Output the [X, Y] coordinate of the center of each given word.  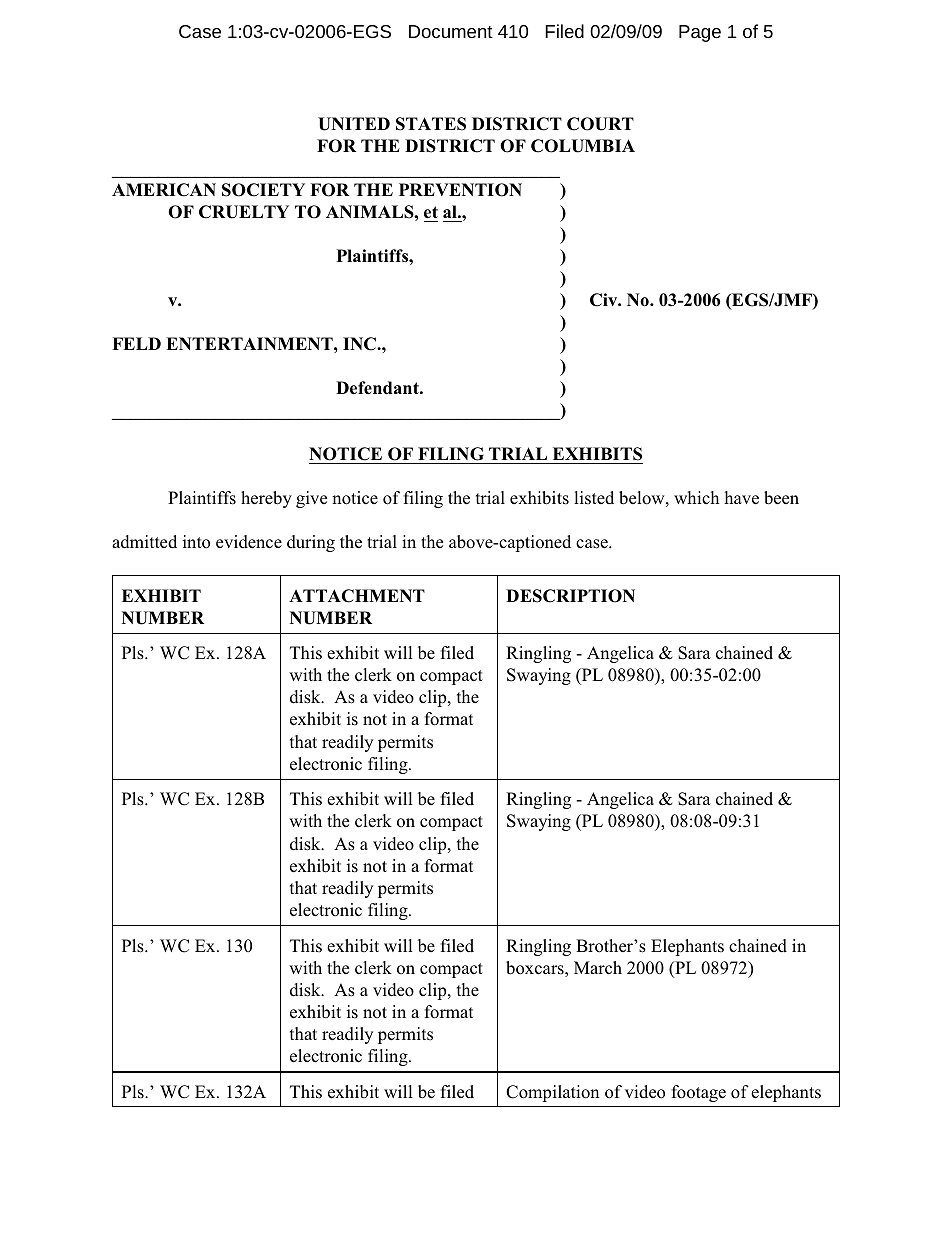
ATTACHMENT [357, 596]
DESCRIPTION [570, 596]
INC [360, 344]
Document [451, 31]
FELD [136, 343]
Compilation [552, 1093]
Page [700, 33]
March [598, 968]
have [741, 498]
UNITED [354, 124]
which [696, 498]
